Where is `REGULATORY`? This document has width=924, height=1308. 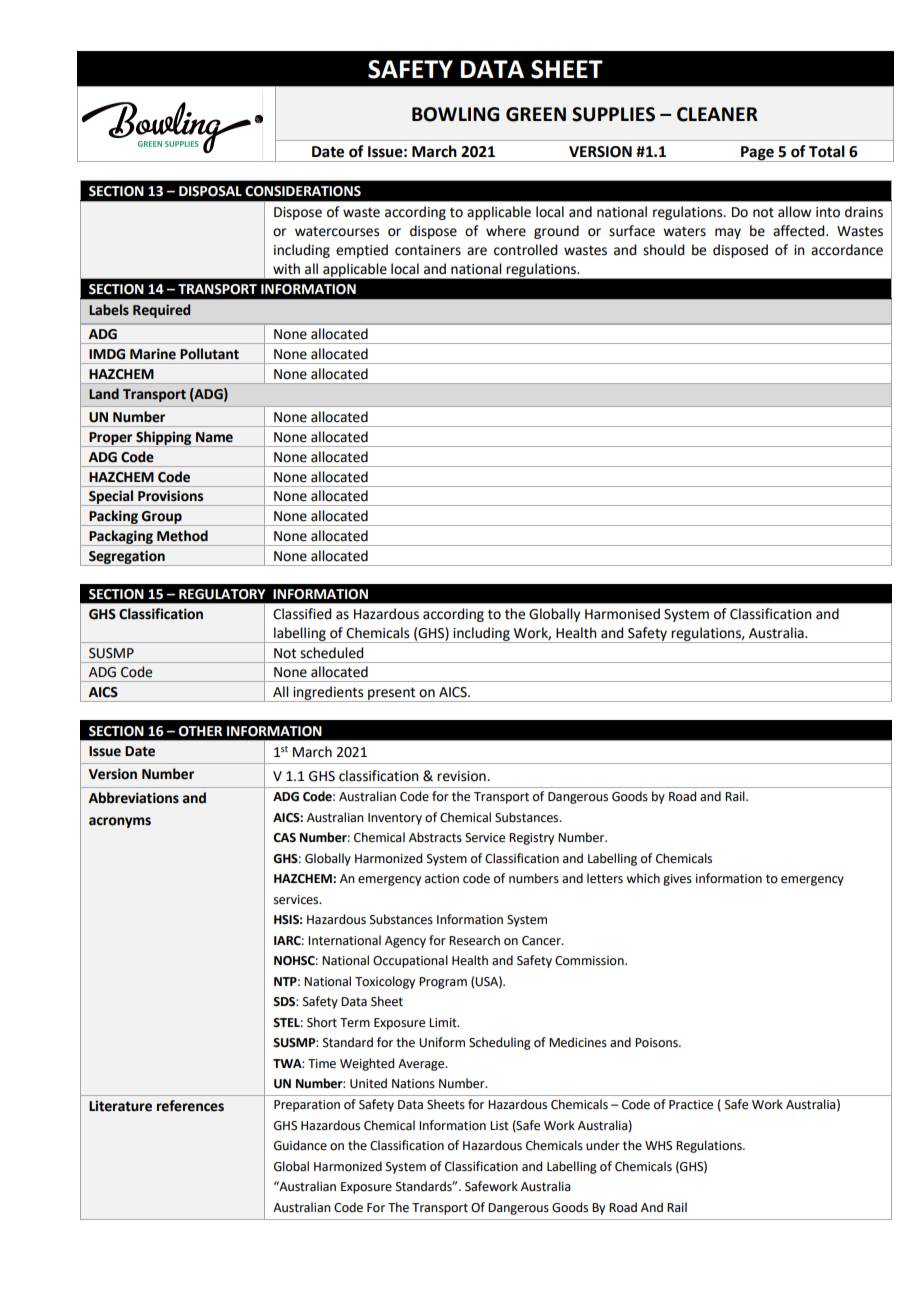
REGULATORY is located at coordinates (222, 594).
